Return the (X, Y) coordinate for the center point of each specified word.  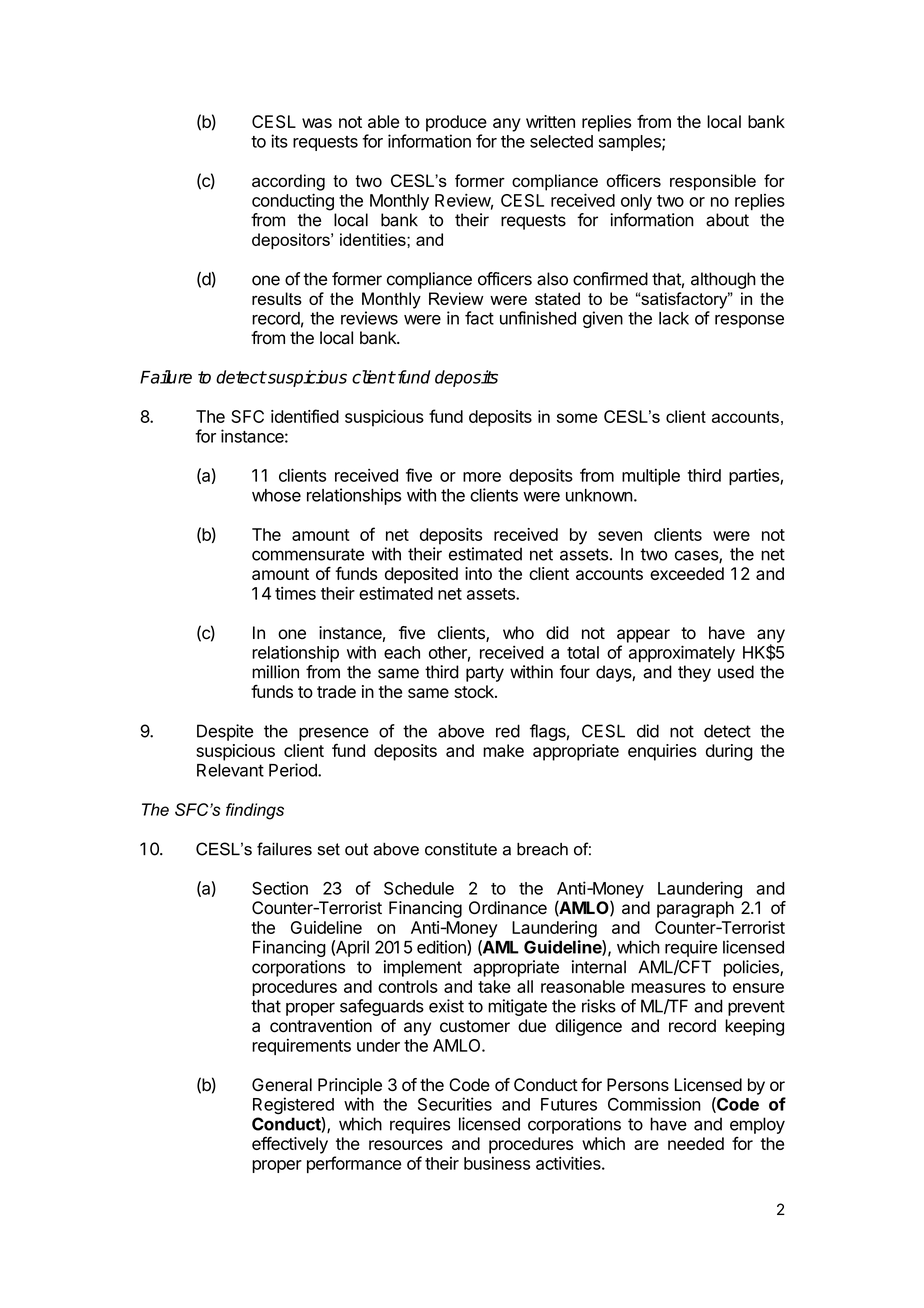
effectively (290, 1145)
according (288, 182)
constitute (461, 849)
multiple (651, 477)
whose (276, 495)
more (482, 477)
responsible (713, 182)
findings (255, 811)
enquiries (662, 752)
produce (456, 123)
